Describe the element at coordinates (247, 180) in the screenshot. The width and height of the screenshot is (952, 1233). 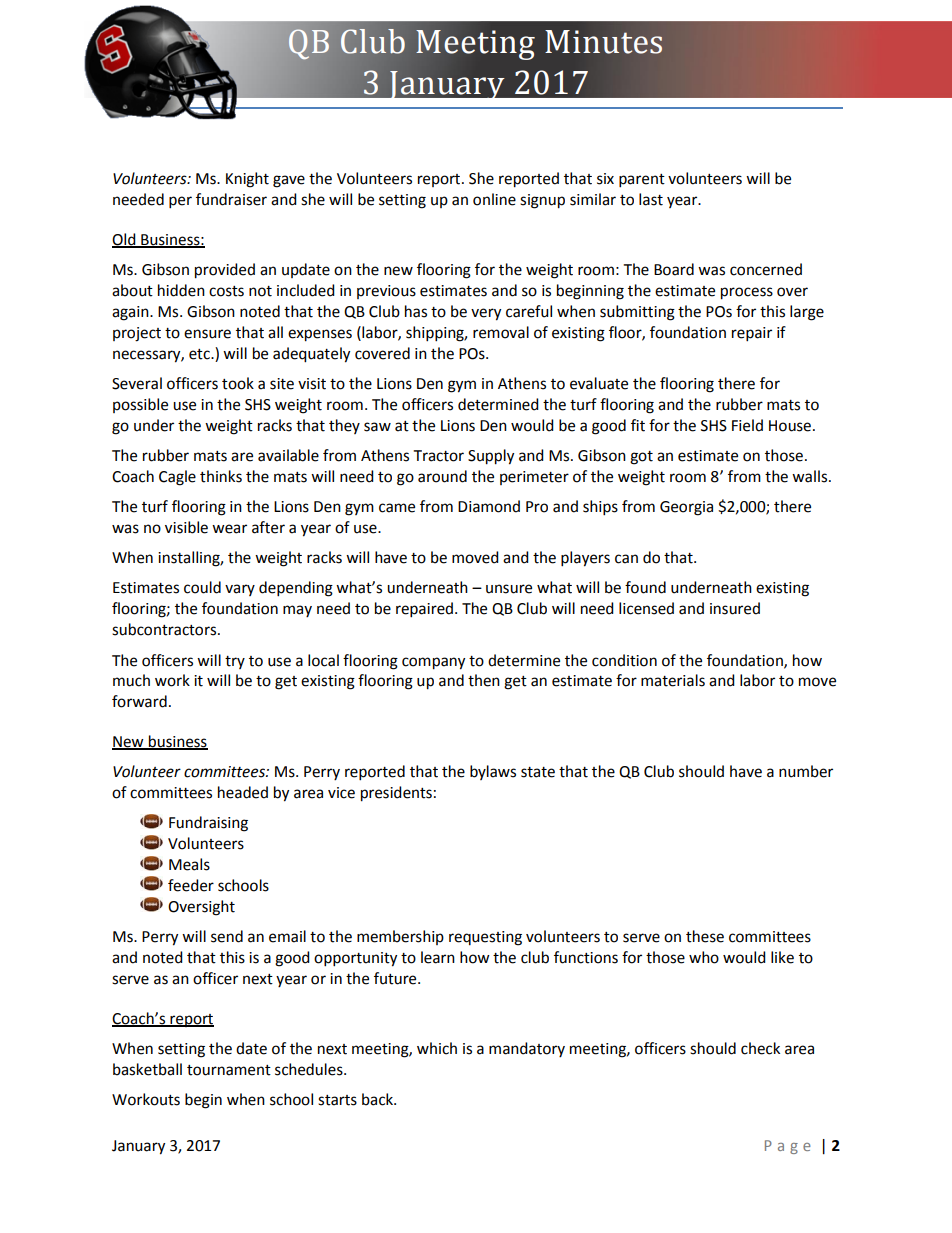
I see `Knight` at that location.
